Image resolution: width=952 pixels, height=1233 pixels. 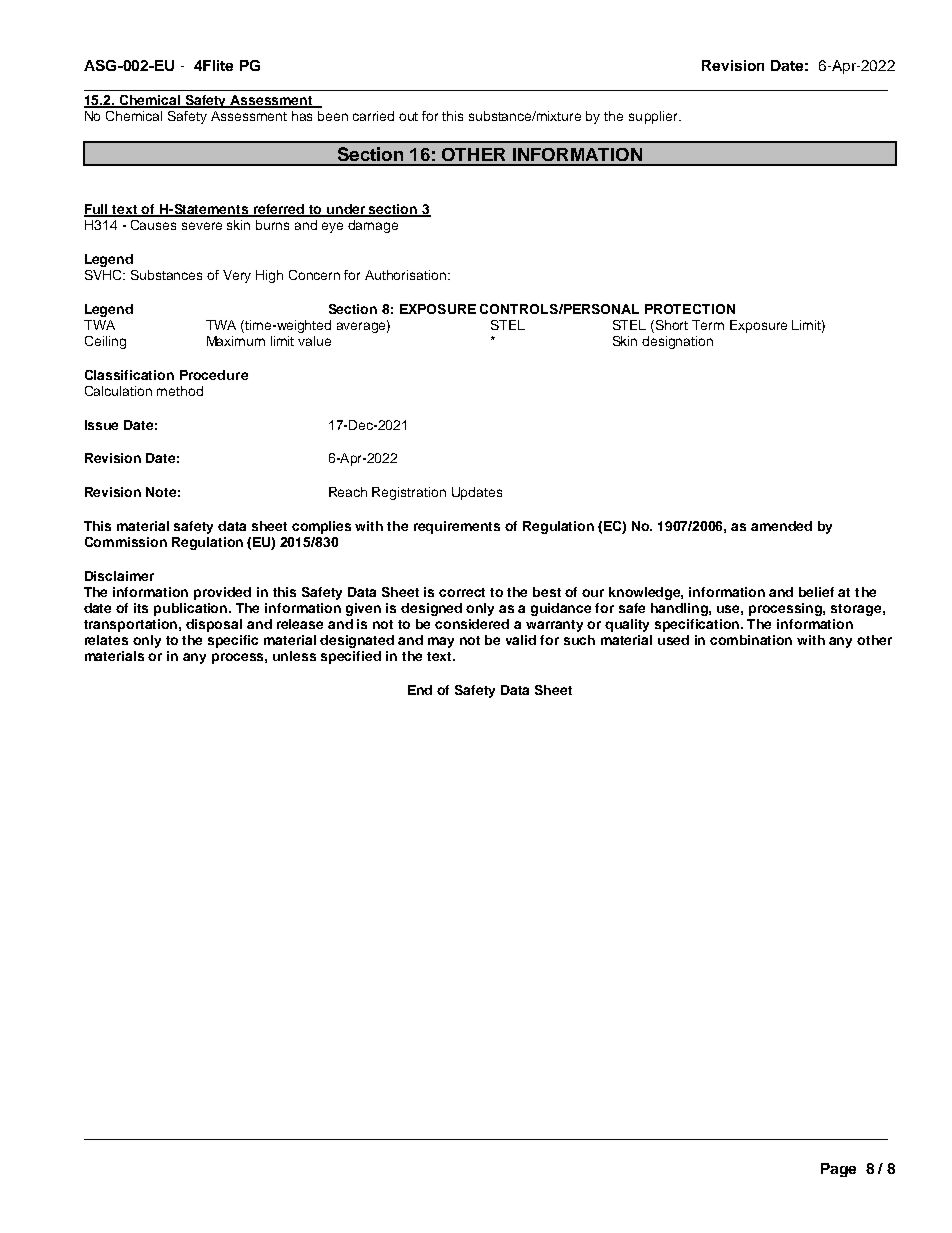 What do you see at coordinates (751, 640) in the screenshot?
I see `combination` at bounding box center [751, 640].
